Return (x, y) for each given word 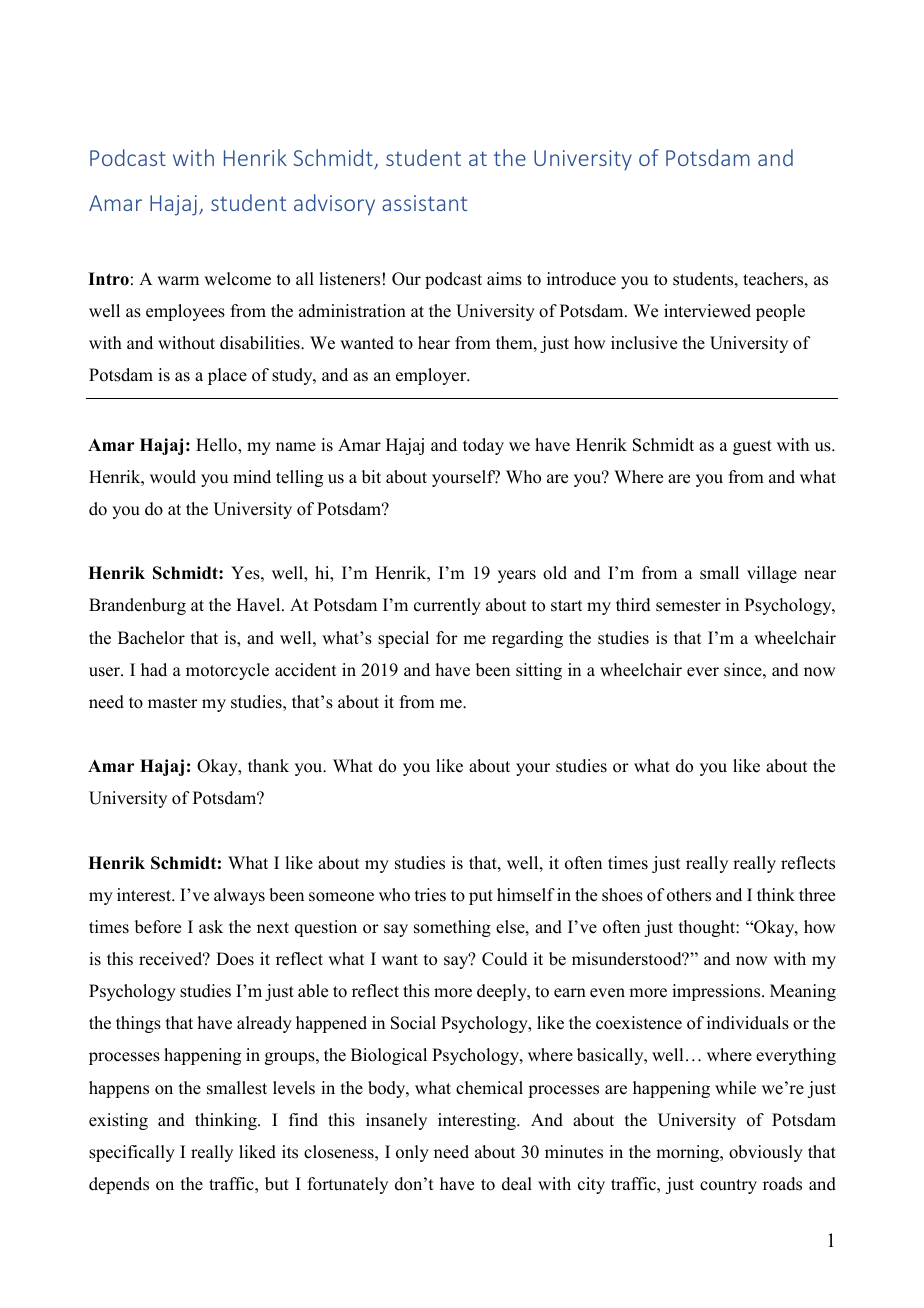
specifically (132, 1153)
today (483, 446)
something (452, 928)
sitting (539, 671)
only (412, 1153)
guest (752, 447)
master (173, 703)
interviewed (707, 311)
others (689, 895)
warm (178, 280)
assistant (424, 203)
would (173, 477)
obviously (766, 1153)
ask (211, 927)
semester (688, 606)
